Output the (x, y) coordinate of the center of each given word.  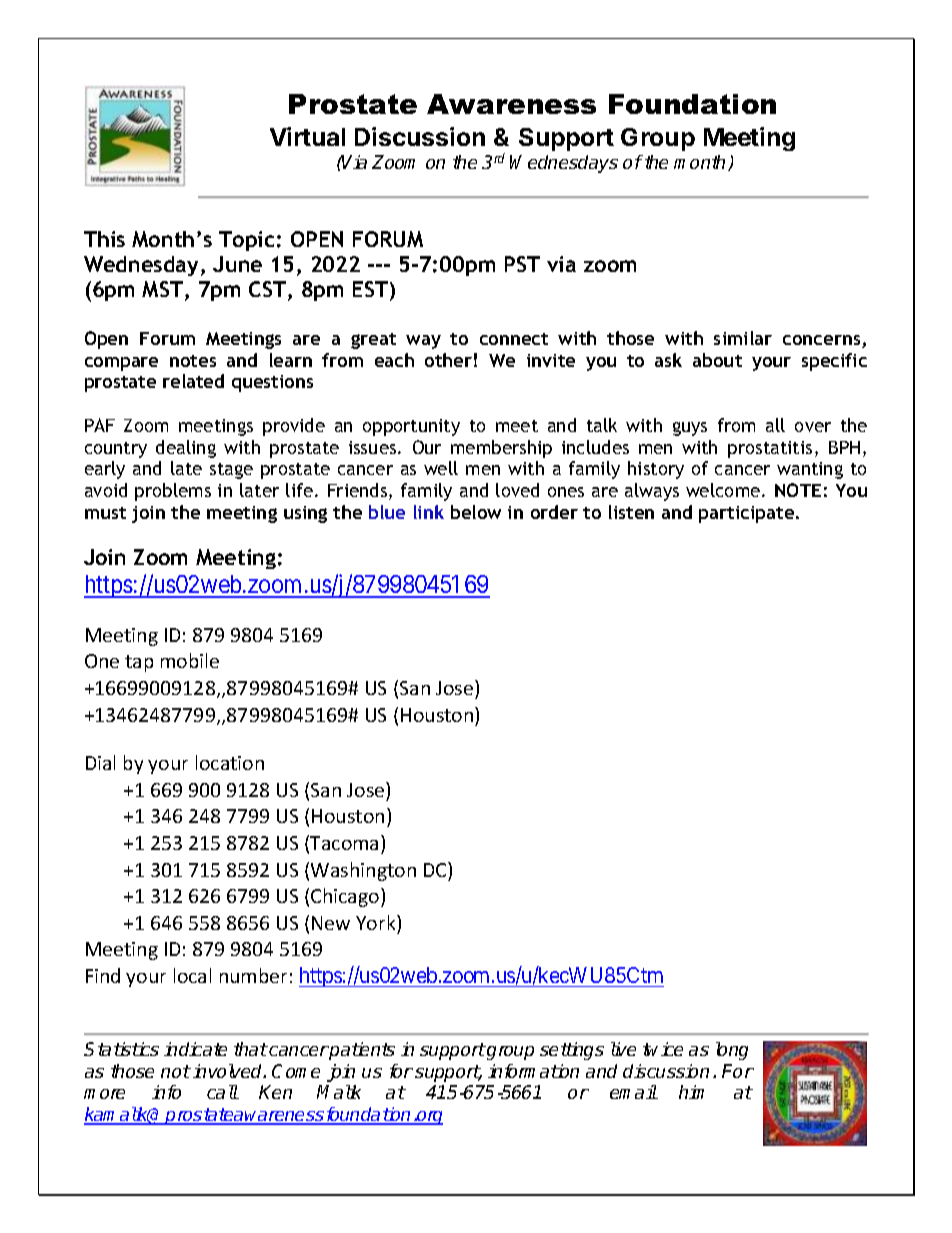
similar (743, 338)
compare (121, 364)
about (717, 360)
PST (522, 264)
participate (748, 514)
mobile (190, 660)
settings (572, 1051)
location (230, 762)
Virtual (307, 136)
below (476, 512)
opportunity (411, 427)
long (732, 1051)
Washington (363, 871)
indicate (195, 1049)
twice (663, 1049)
